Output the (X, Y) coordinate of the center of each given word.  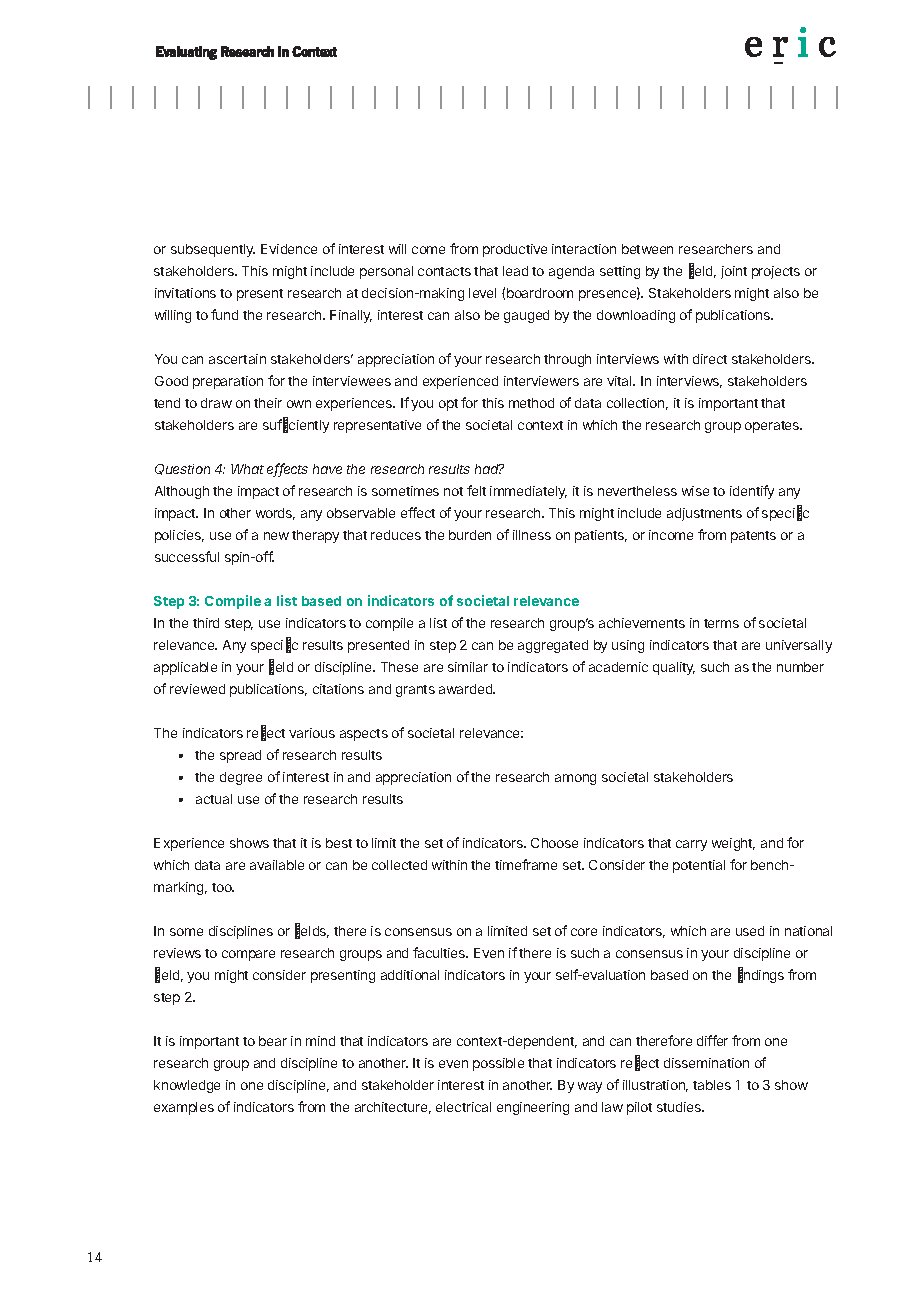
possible (498, 1064)
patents (753, 537)
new (276, 536)
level (482, 293)
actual (214, 799)
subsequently (213, 250)
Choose (554, 843)
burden (470, 535)
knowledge (187, 1086)
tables (712, 1085)
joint (734, 272)
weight (733, 844)
